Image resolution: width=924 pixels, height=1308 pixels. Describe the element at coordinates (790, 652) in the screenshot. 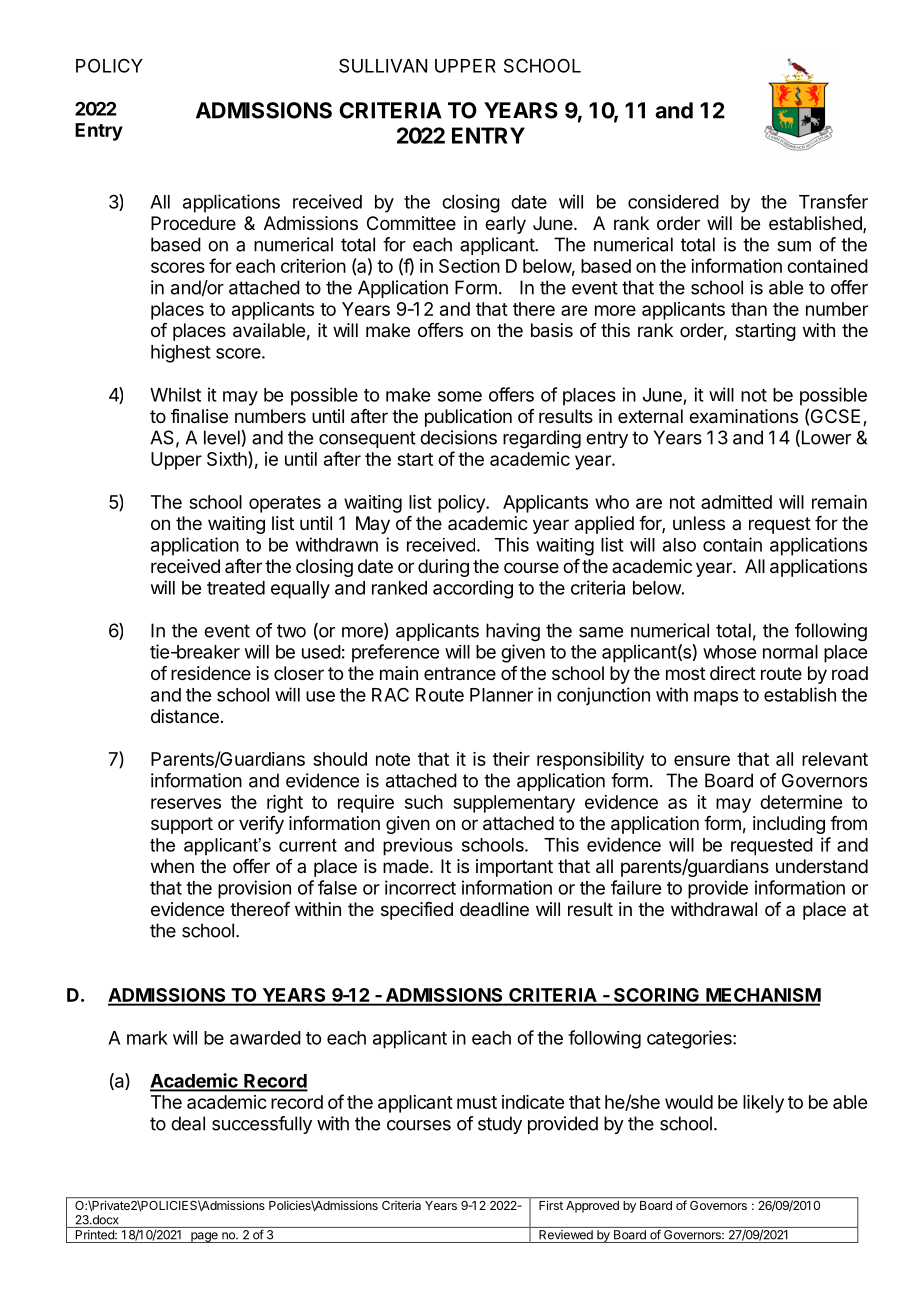

I see `normal` at that location.
